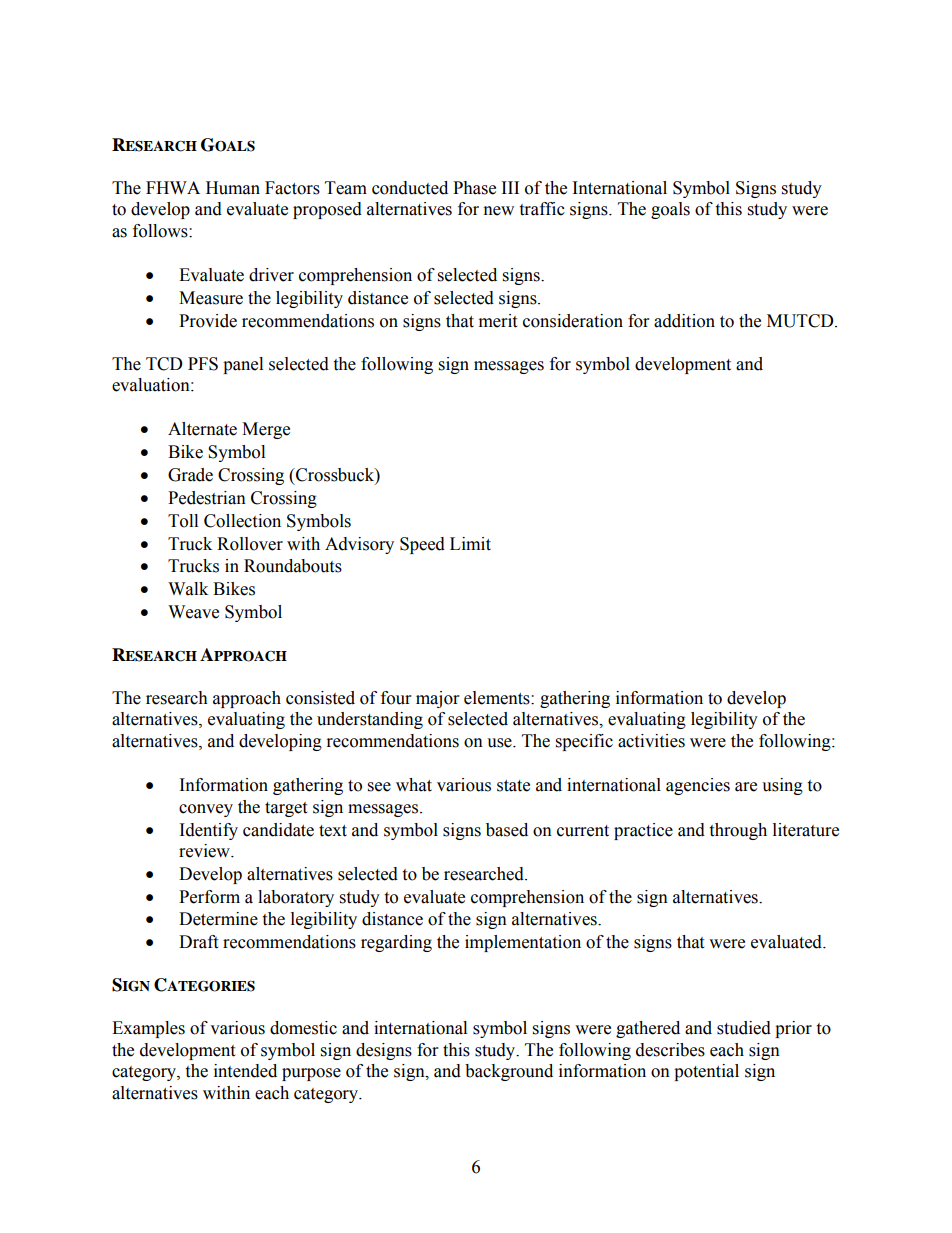  Describe the element at coordinates (651, 741) in the image. I see `activities` at that location.
